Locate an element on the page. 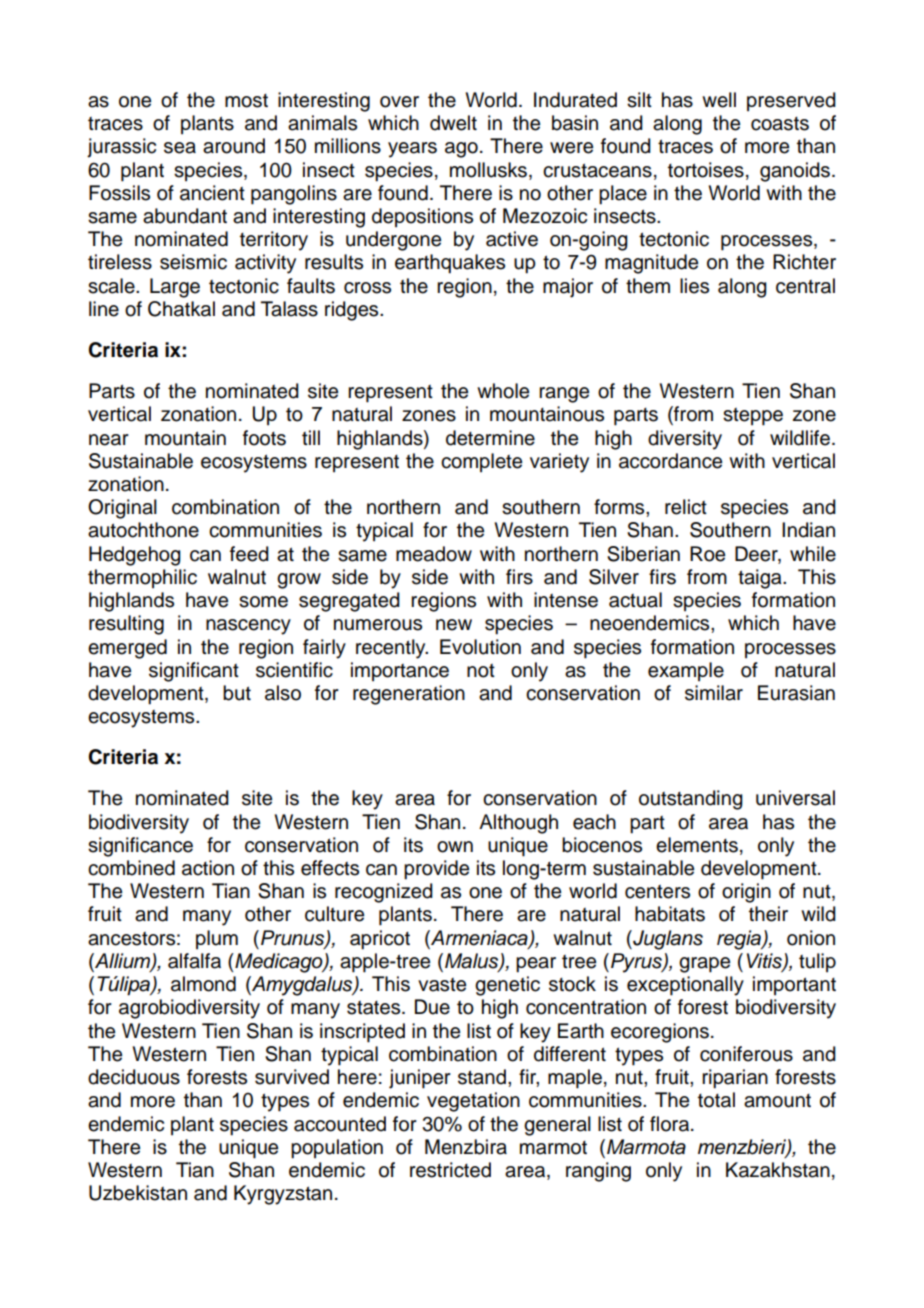  Kazakhstan is located at coordinates (778, 1170).
